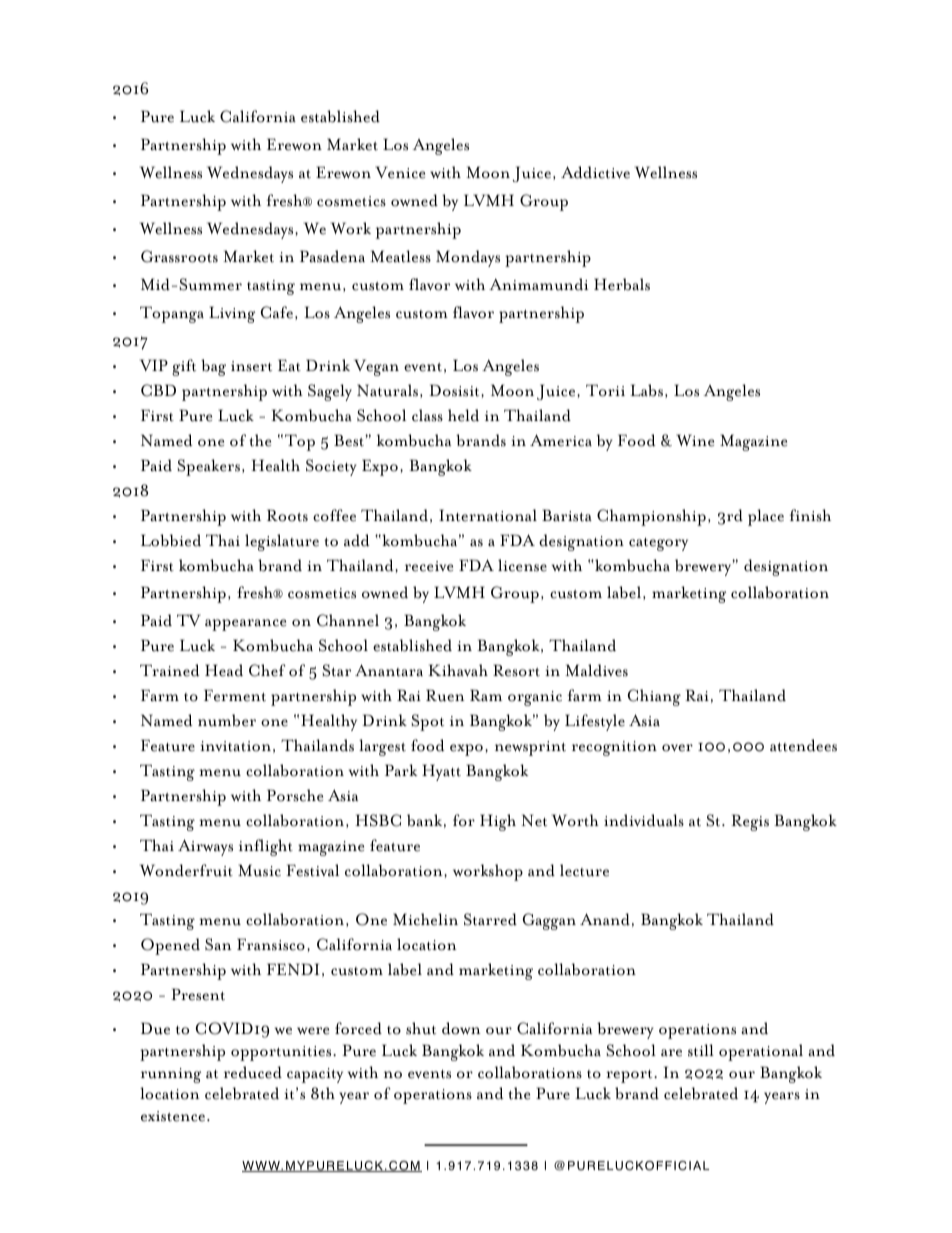  I want to click on Addictive, so click(595, 172).
